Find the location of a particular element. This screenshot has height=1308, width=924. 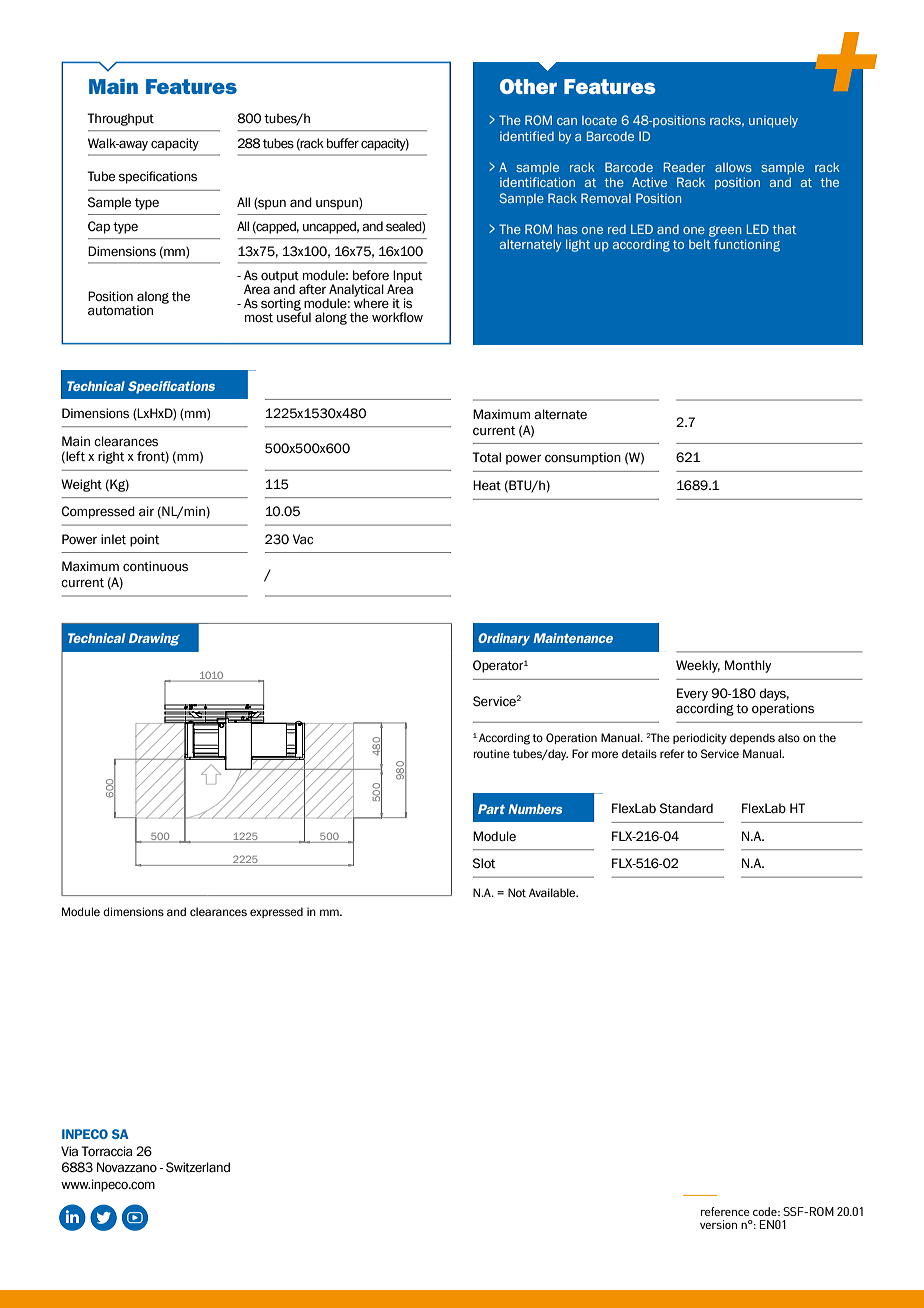

consumption is located at coordinates (583, 458).
